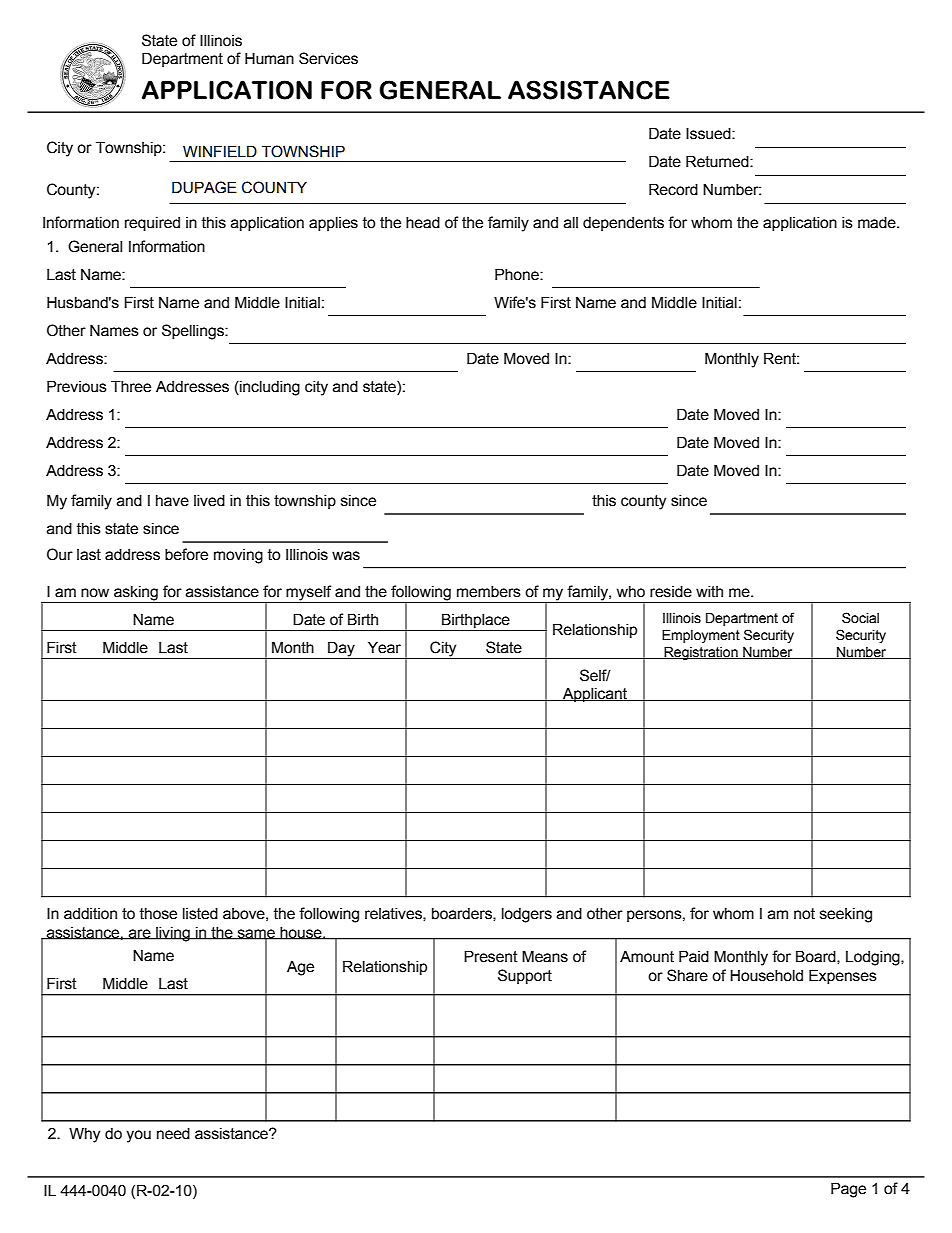 The image size is (952, 1233). I want to click on Support, so click(525, 976).
